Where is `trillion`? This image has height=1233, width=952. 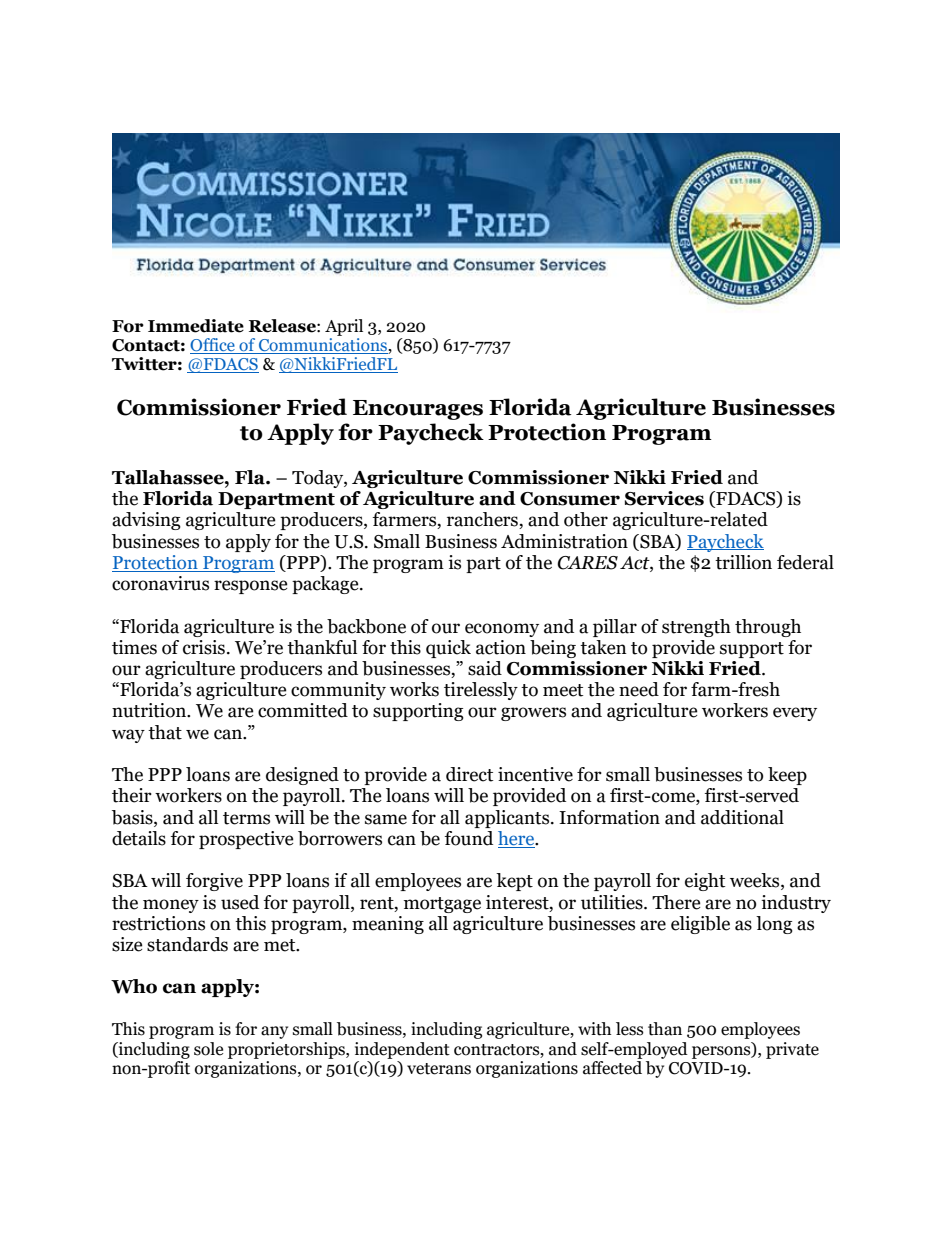
trillion is located at coordinates (743, 562).
